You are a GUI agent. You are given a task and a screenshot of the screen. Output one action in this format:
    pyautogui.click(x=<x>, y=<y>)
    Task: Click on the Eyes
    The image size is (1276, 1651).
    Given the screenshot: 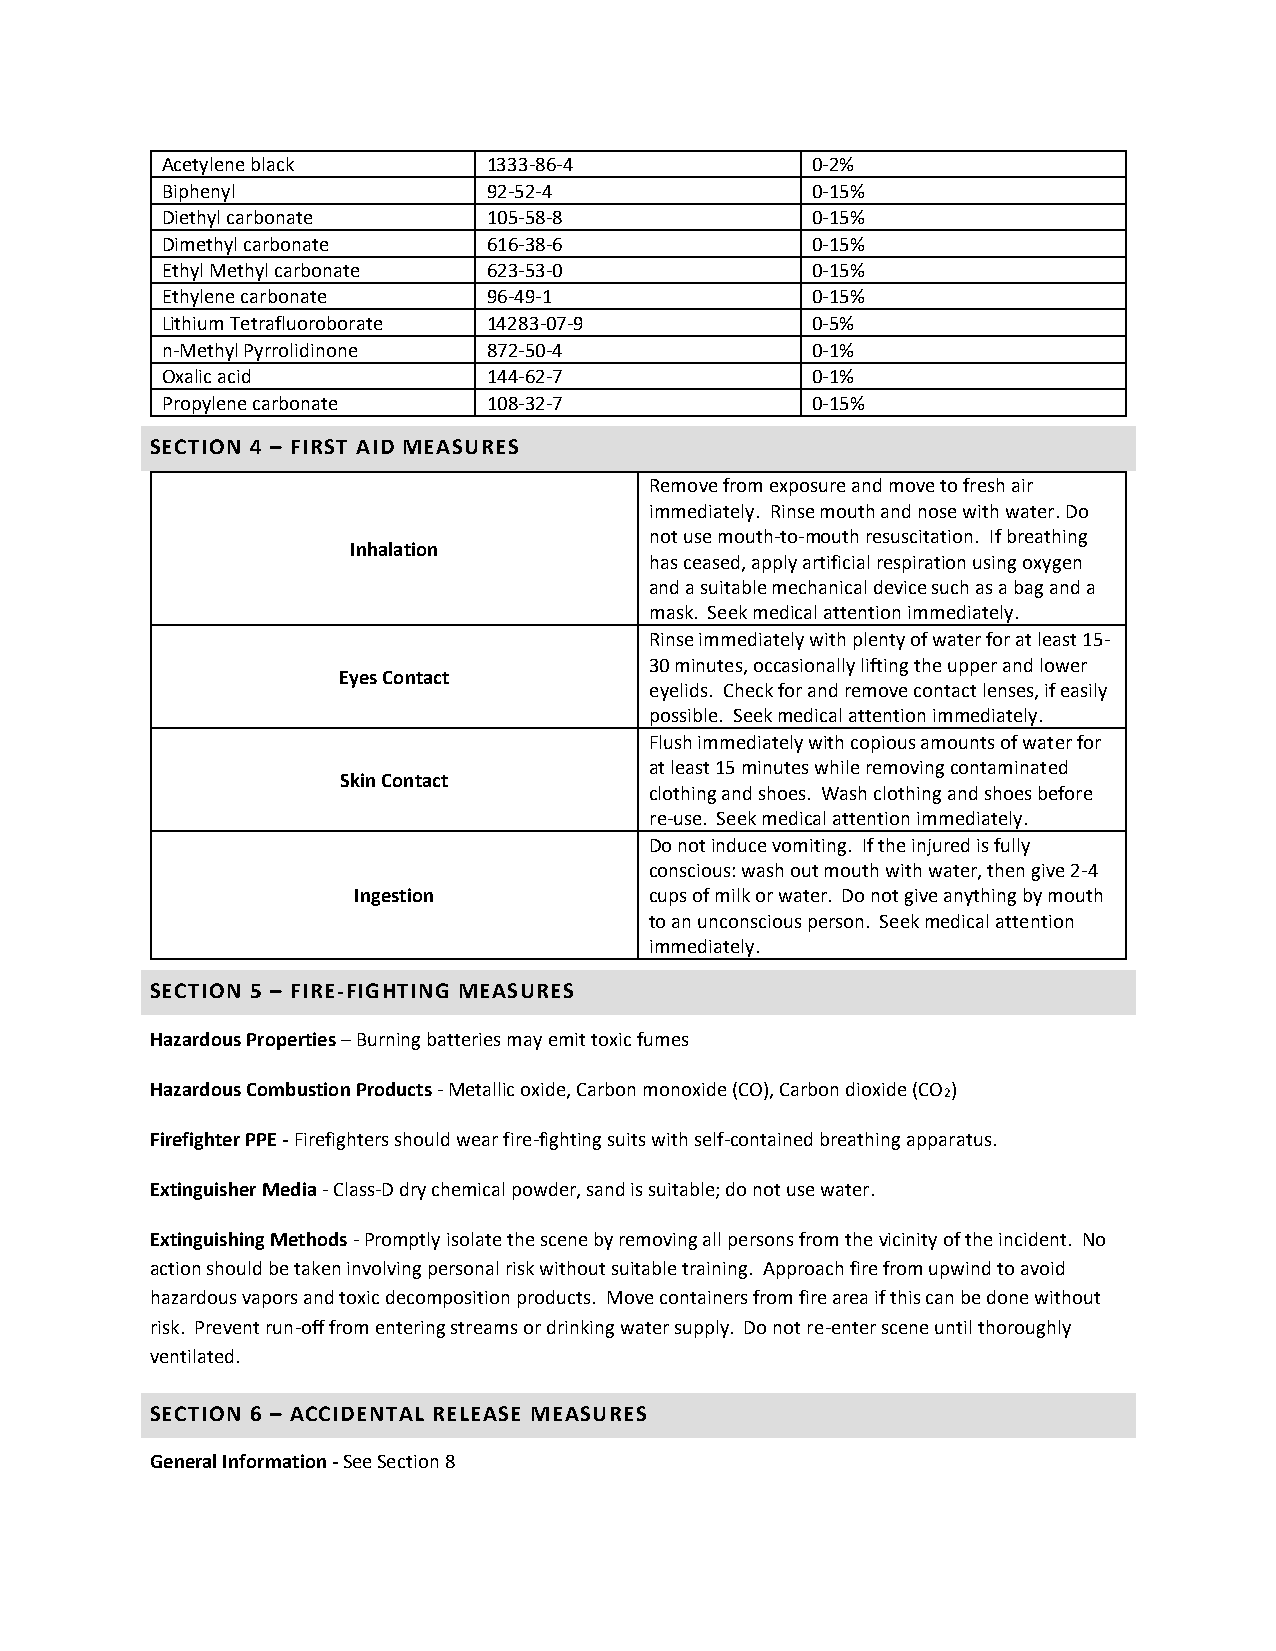 What is the action you would take?
    pyautogui.click(x=358, y=679)
